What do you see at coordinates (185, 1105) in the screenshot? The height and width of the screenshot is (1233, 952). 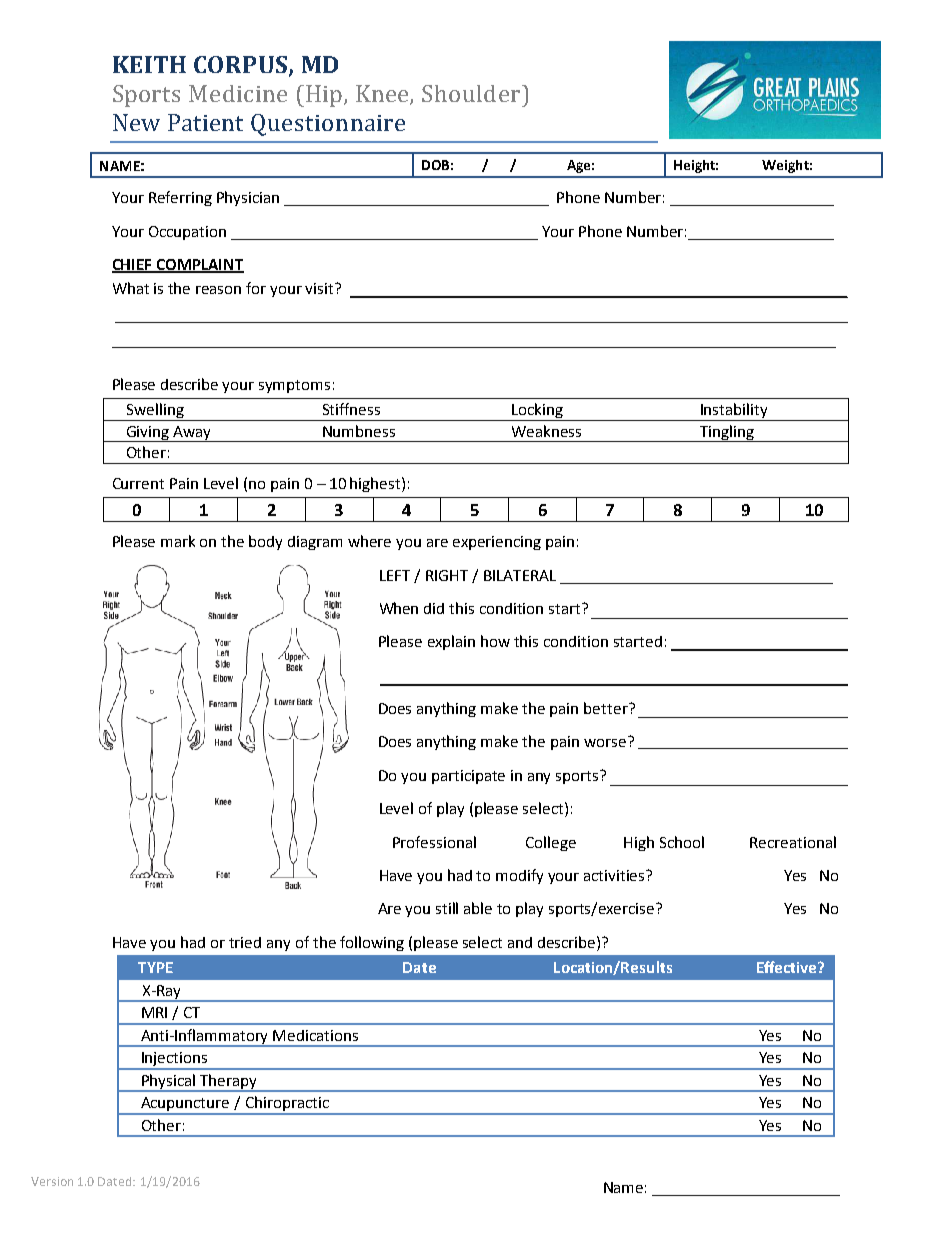 I see `Acupuncture` at bounding box center [185, 1105].
